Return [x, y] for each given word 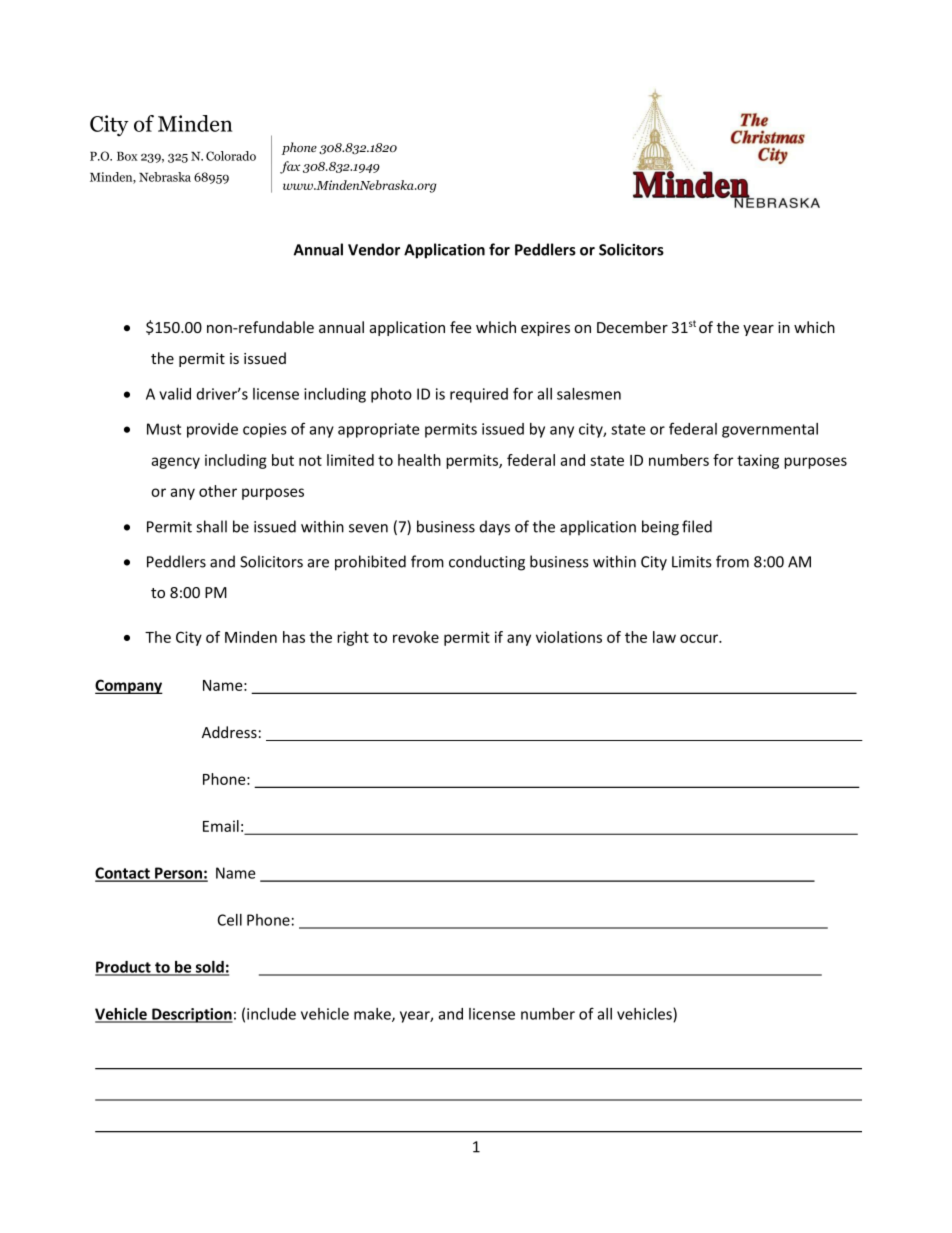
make [373, 1015]
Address [229, 732]
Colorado [231, 156]
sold [209, 968]
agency [175, 463]
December [632, 327]
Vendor [374, 249]
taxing [758, 461]
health [419, 460]
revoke [416, 637]
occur [700, 638]
